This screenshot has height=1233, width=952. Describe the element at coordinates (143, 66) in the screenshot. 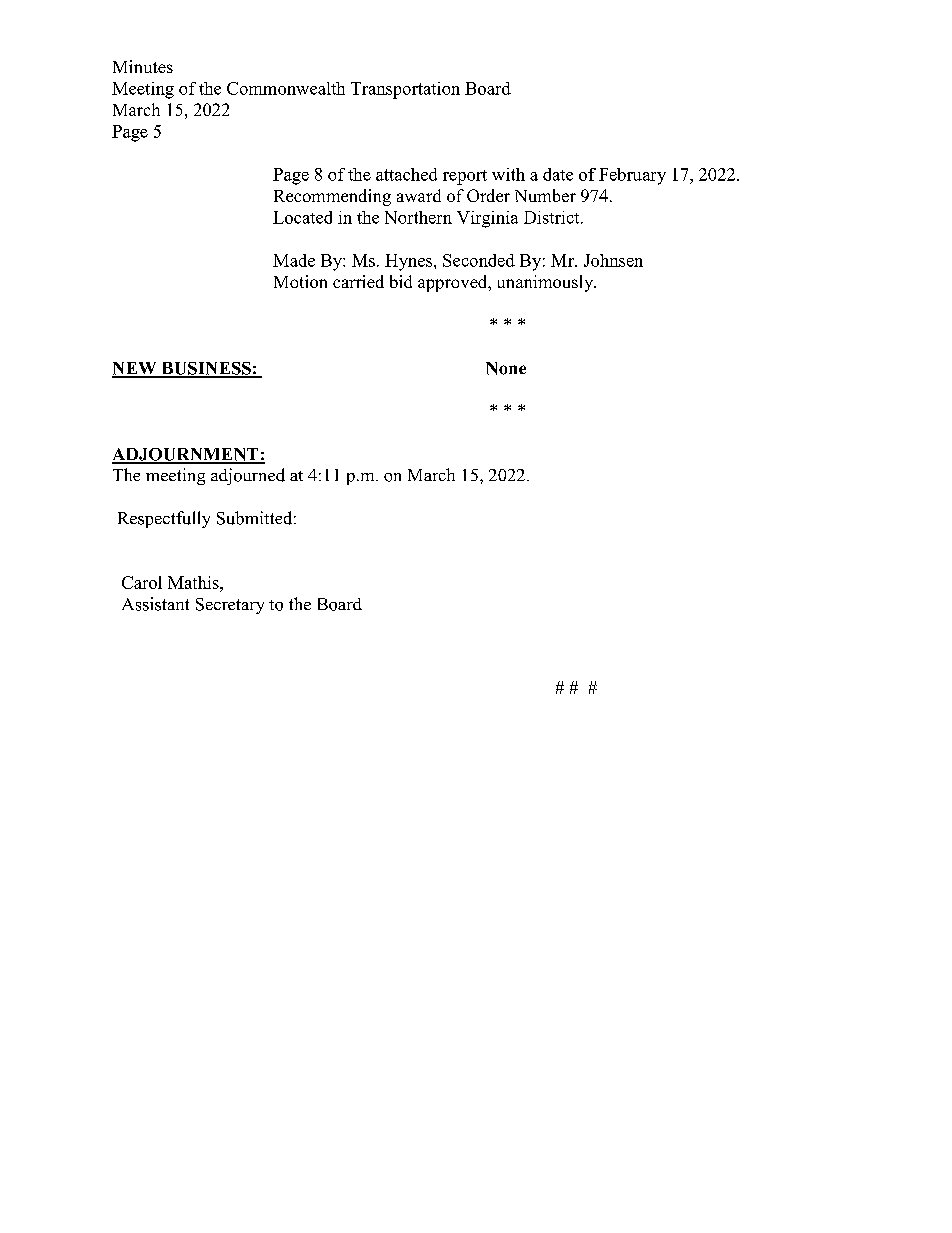

I see `Minutes` at that location.
